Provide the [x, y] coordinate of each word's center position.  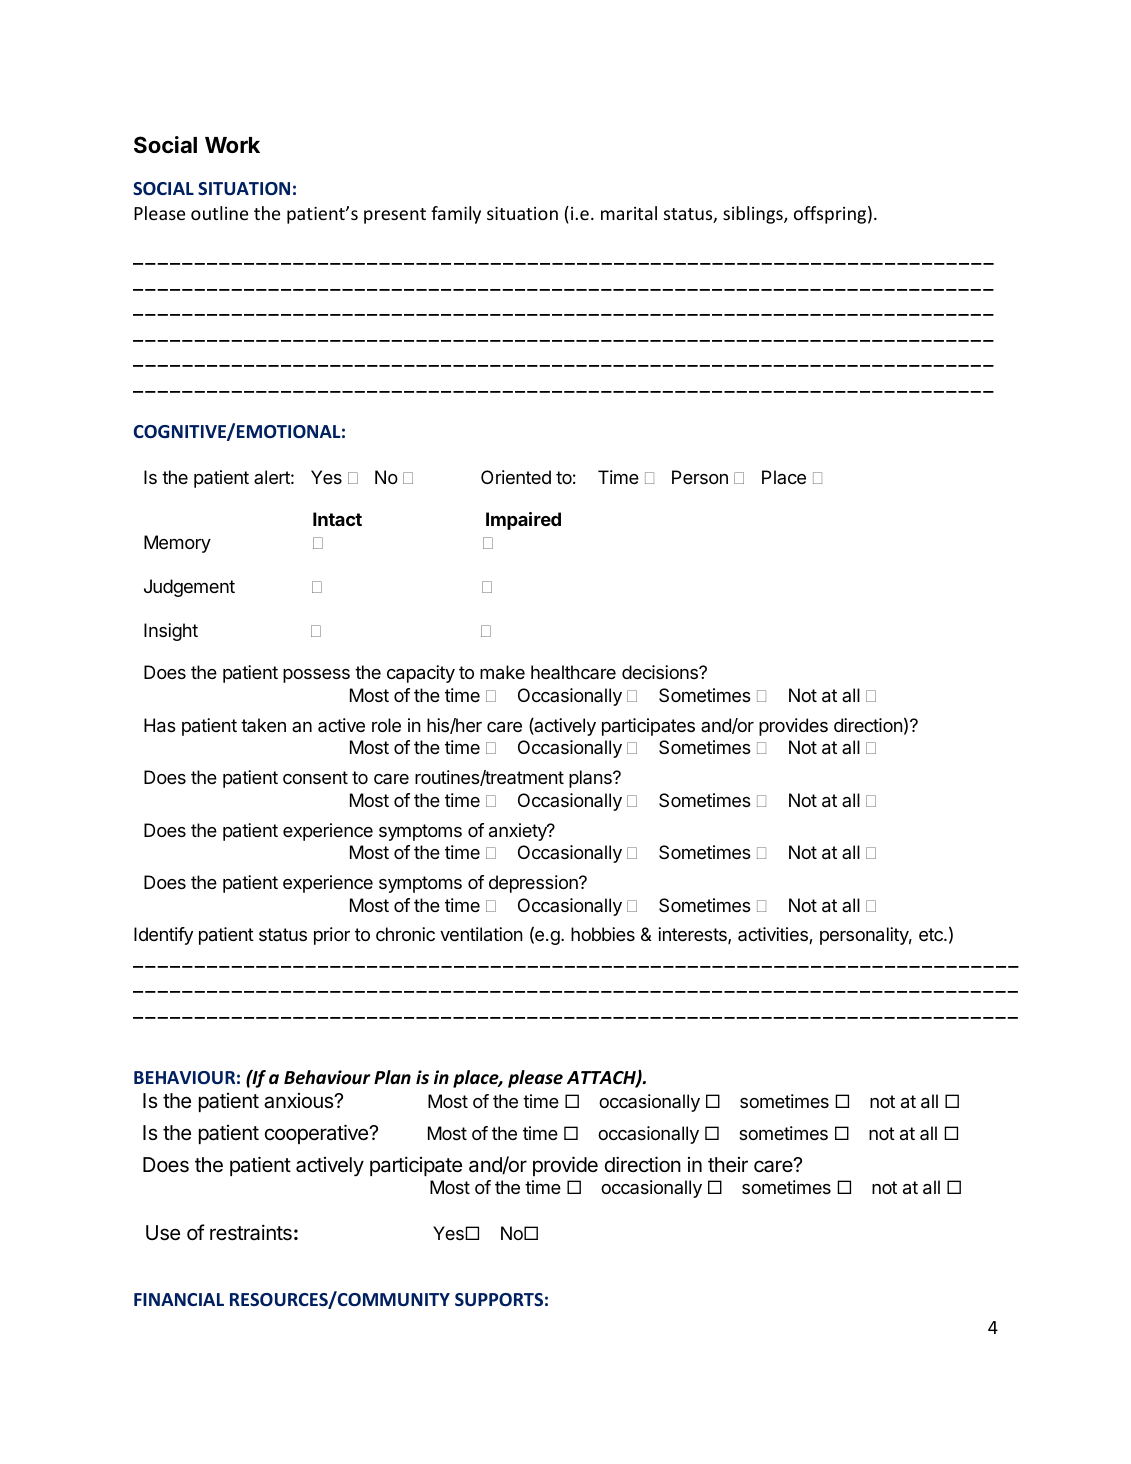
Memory [177, 544]
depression [534, 884]
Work [232, 145]
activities [774, 935]
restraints [251, 1232]
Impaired [523, 521]
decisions [661, 672]
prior [332, 936]
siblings [754, 215]
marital [629, 213]
